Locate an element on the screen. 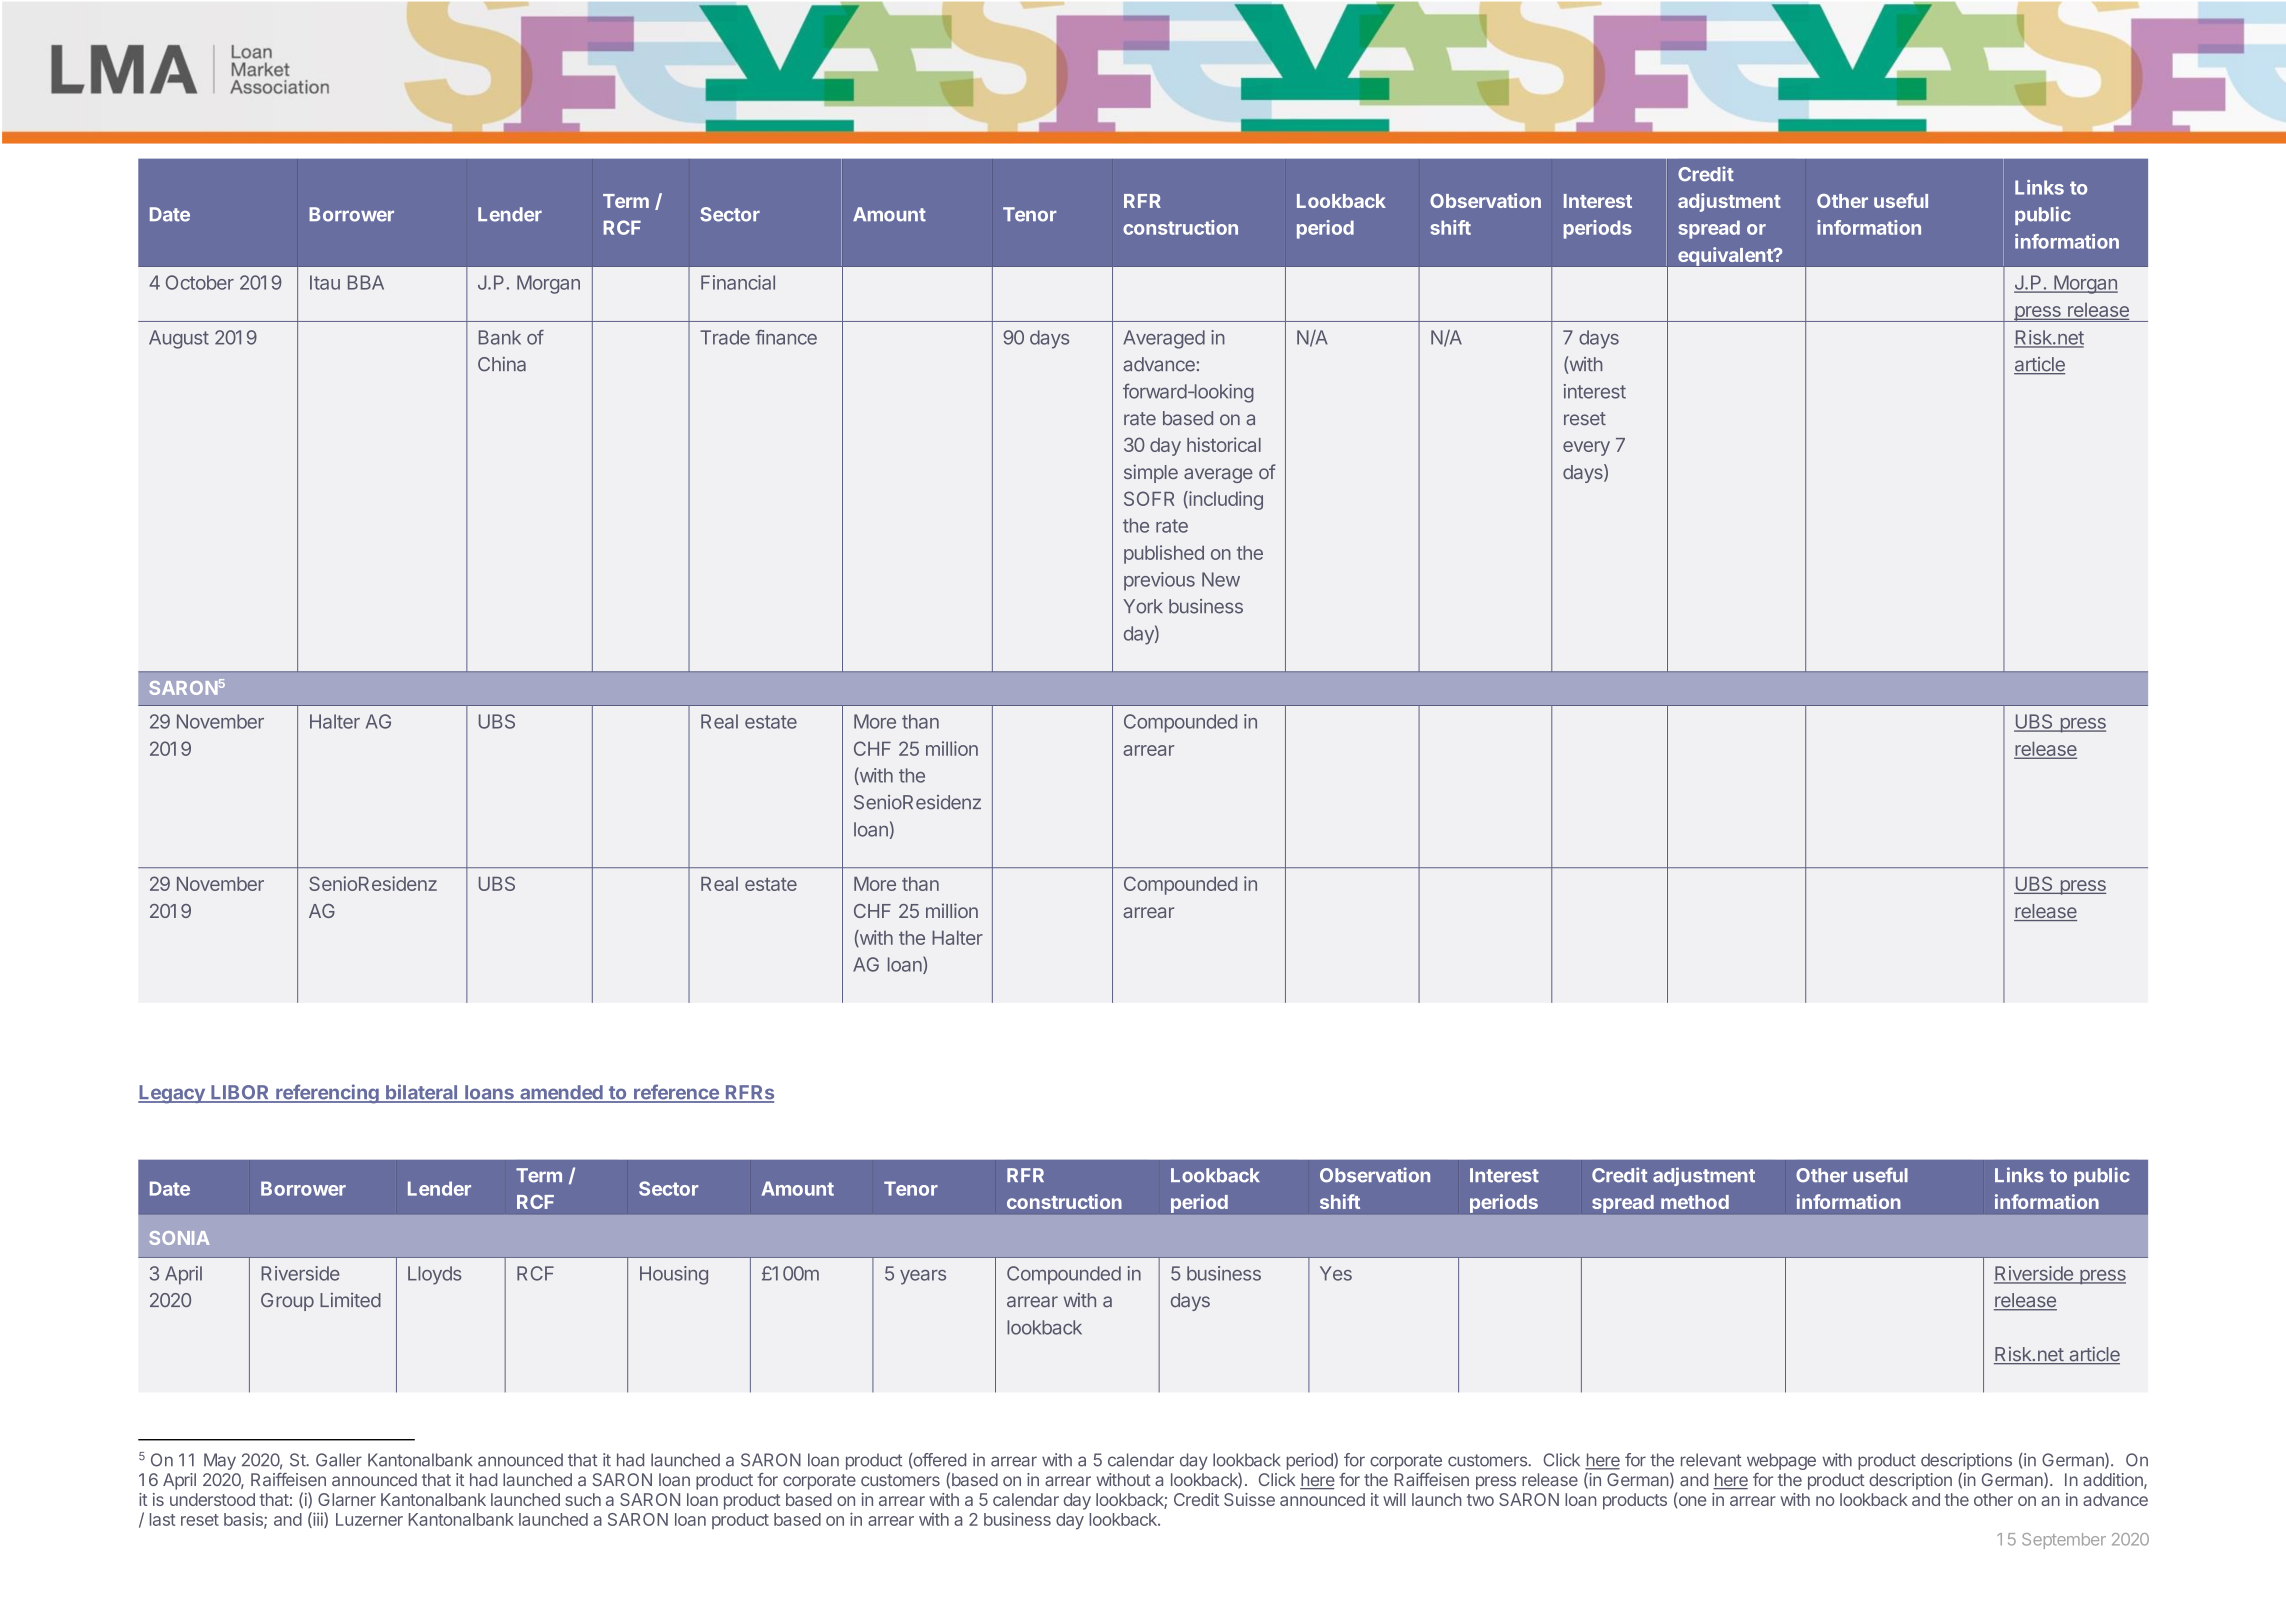 The image size is (2286, 1617). bilateral is located at coordinates (422, 1093).
